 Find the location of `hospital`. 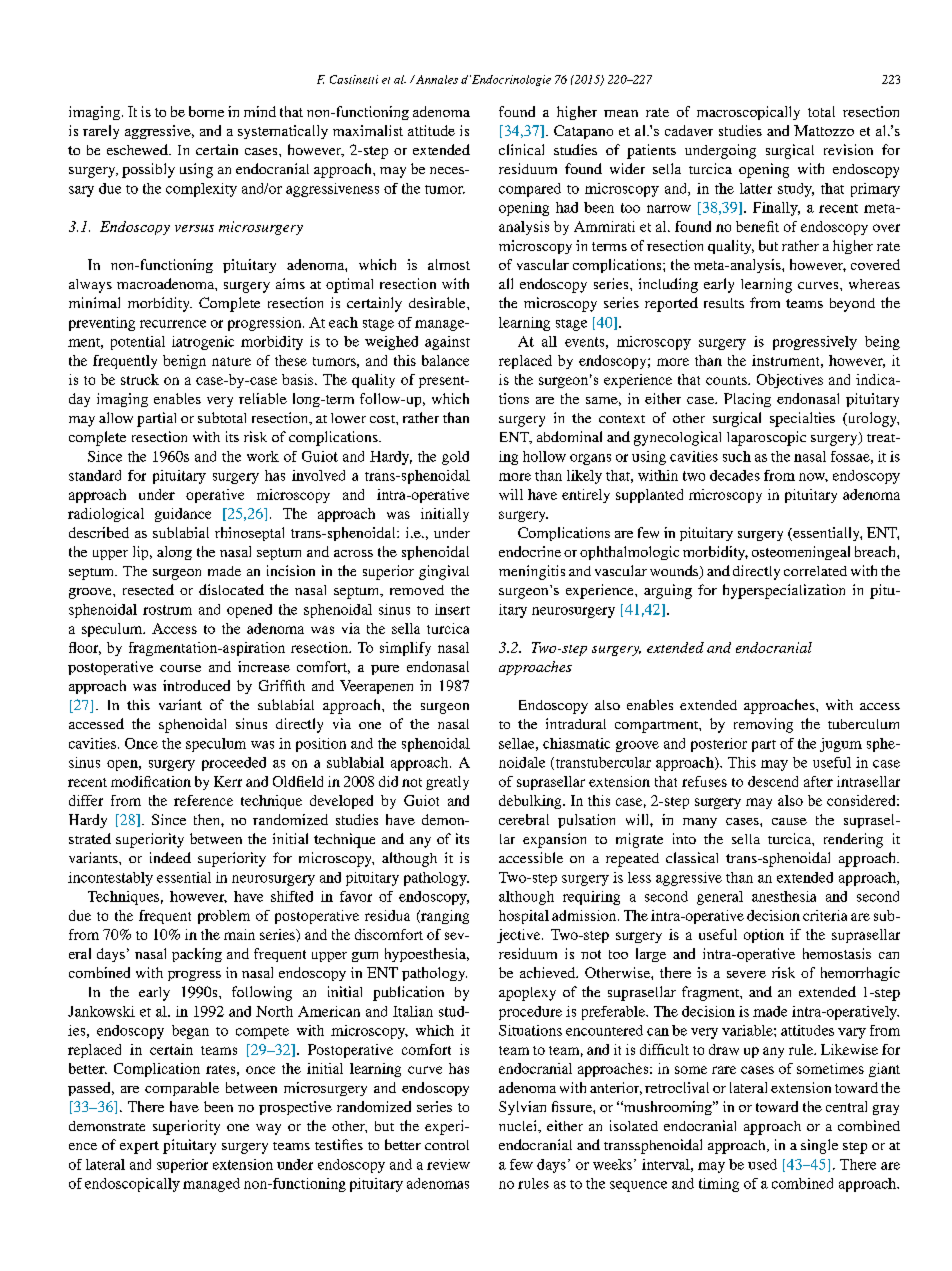

hospital is located at coordinates (524, 917).
